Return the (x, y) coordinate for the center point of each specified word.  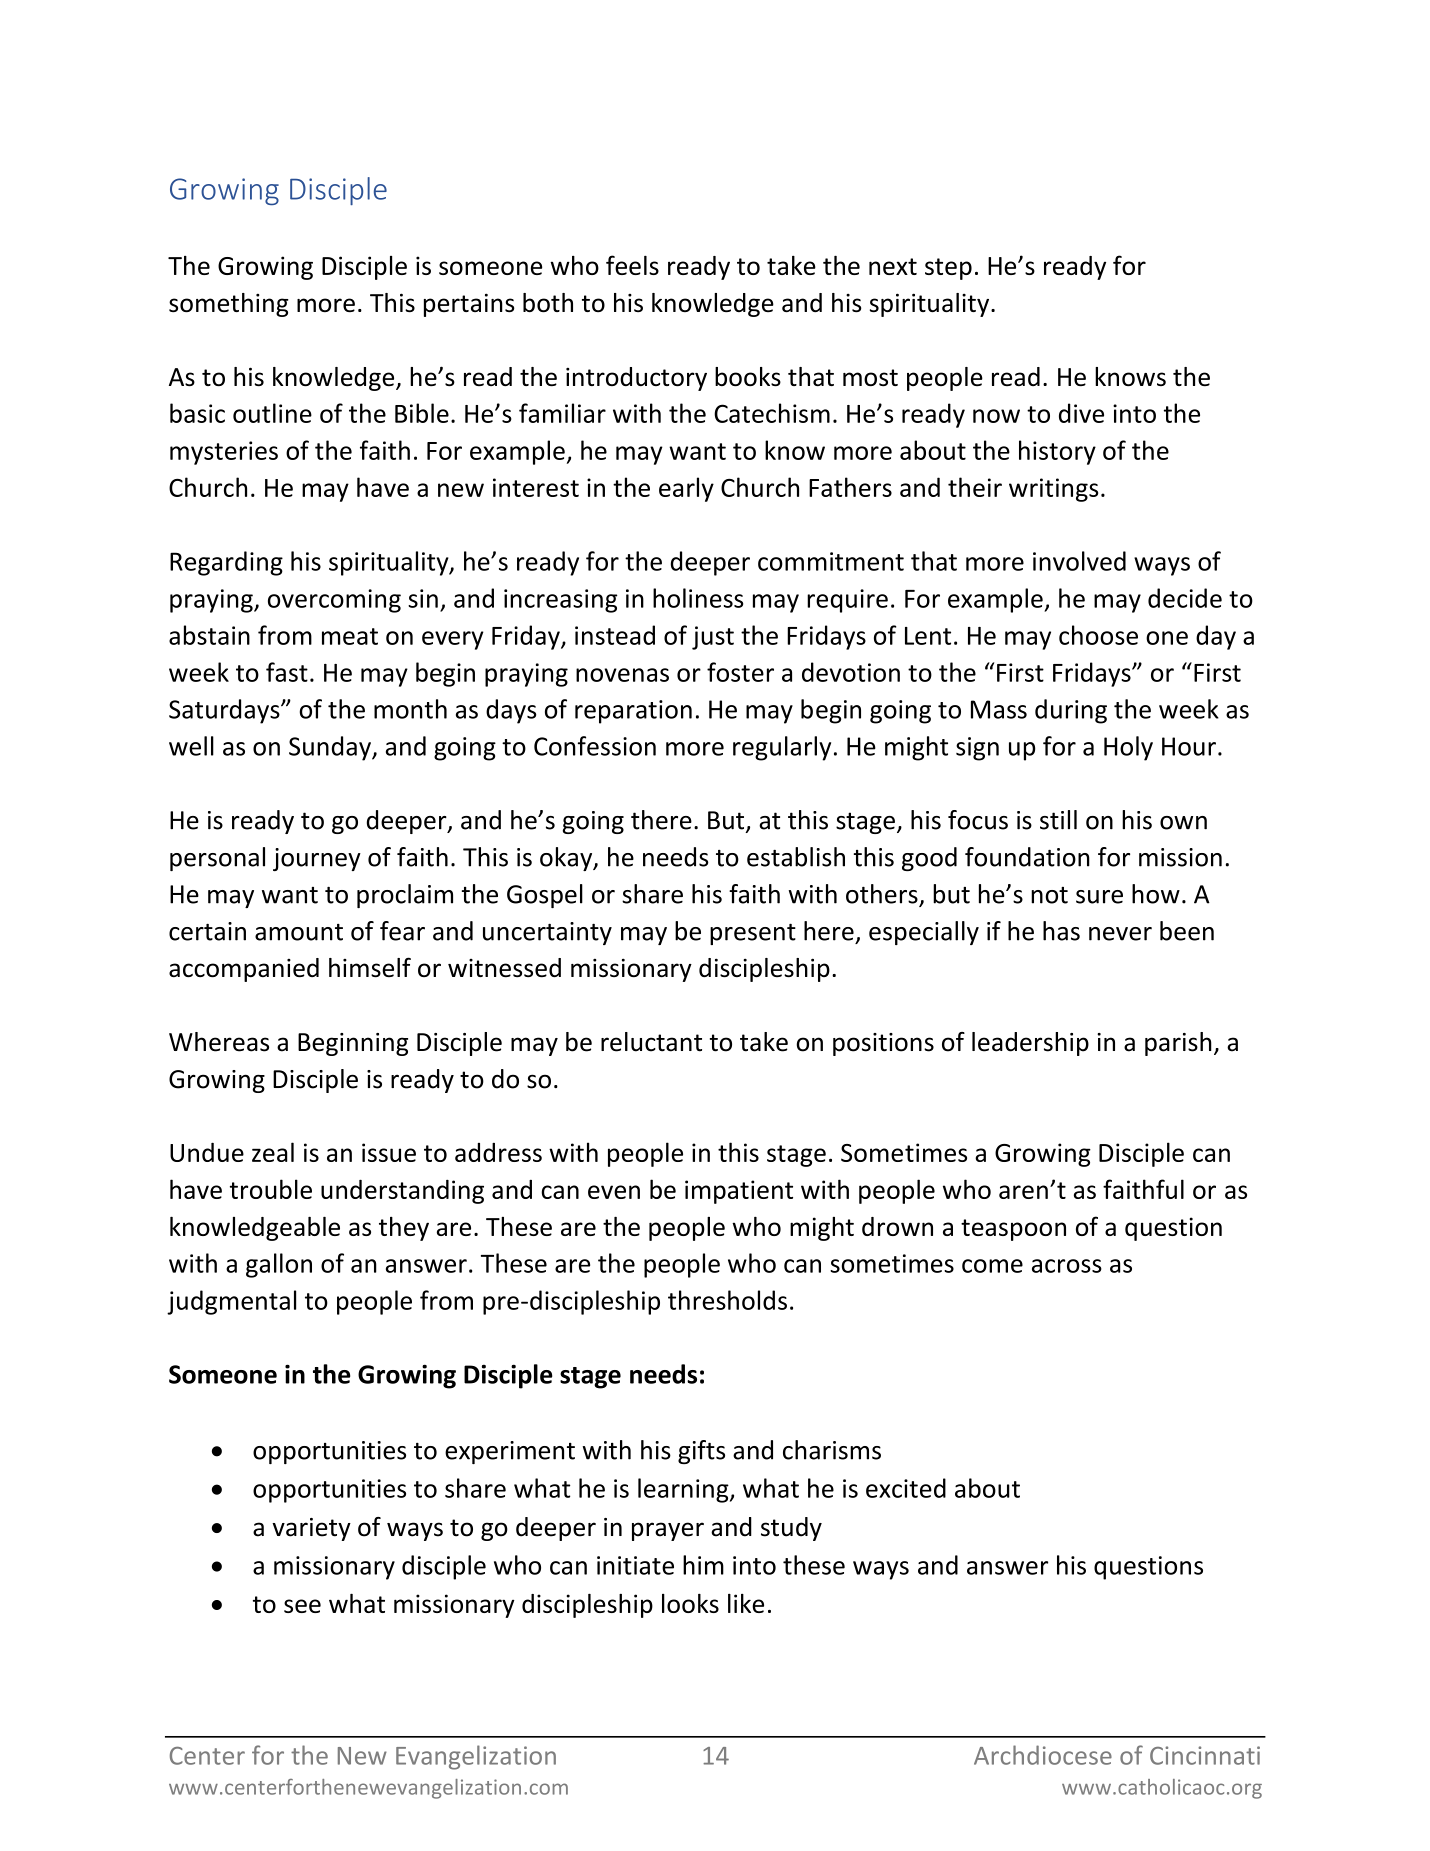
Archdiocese (1043, 1755)
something (229, 305)
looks (690, 1603)
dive (1081, 413)
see (302, 1606)
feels (632, 265)
